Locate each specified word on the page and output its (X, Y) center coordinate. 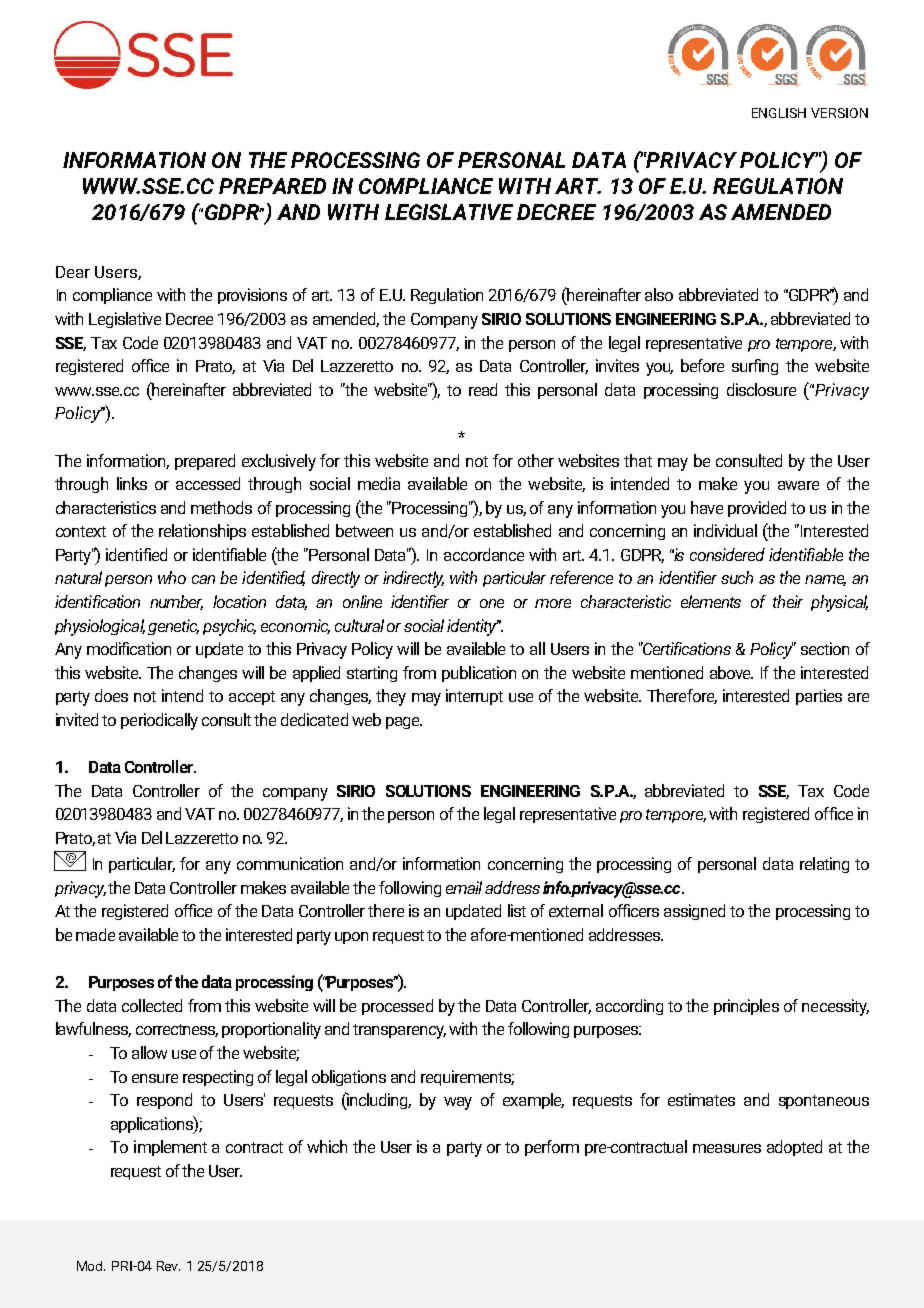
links (132, 483)
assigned (694, 912)
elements (711, 601)
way (458, 1103)
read (483, 389)
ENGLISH (779, 113)
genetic (173, 627)
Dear (73, 272)
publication (479, 674)
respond (164, 1101)
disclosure (761, 389)
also (659, 294)
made (95, 934)
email (464, 887)
